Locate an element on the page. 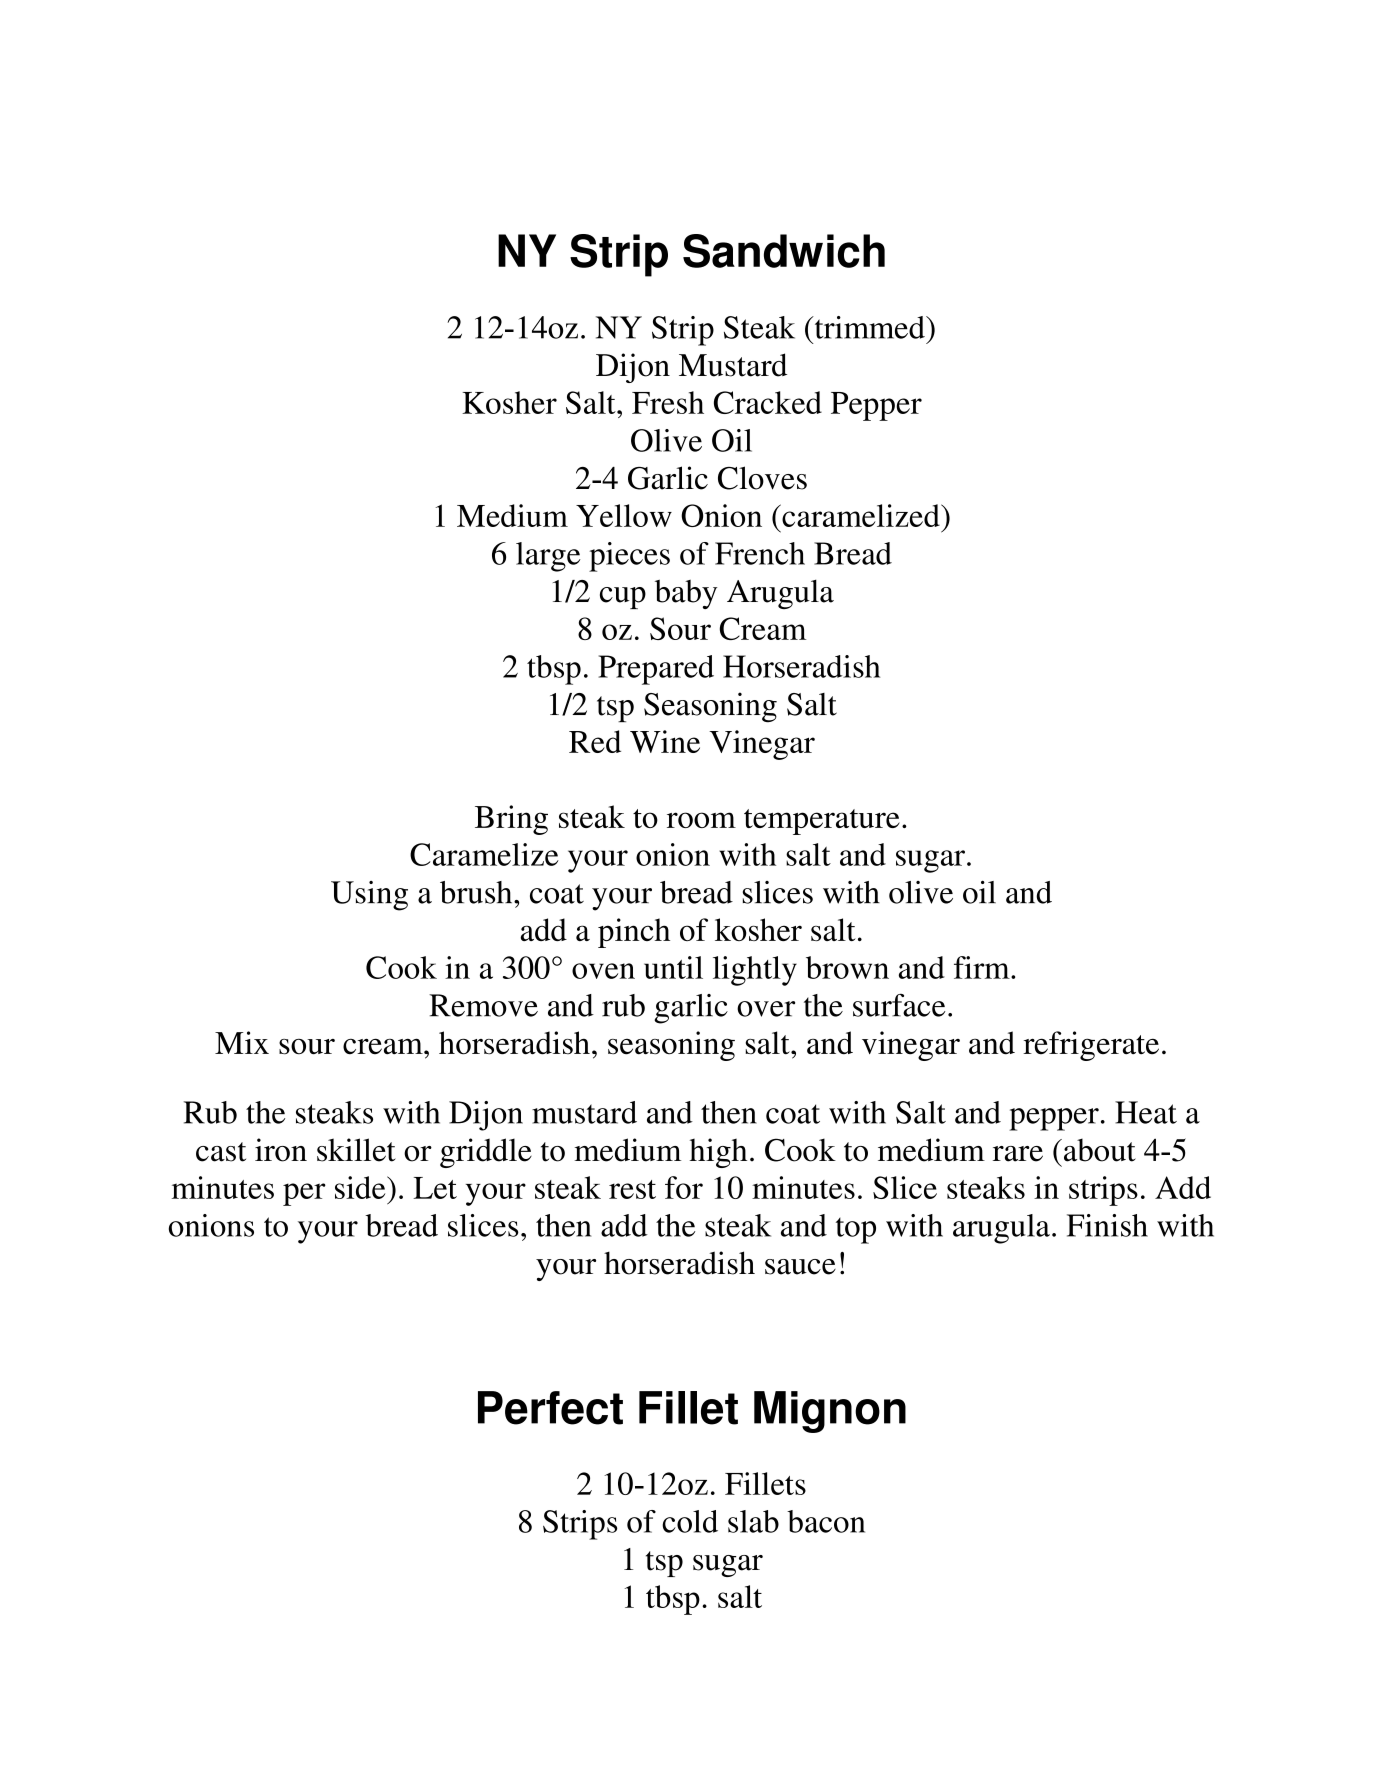 This document has height=1789, width=1383. cold is located at coordinates (690, 1521).
